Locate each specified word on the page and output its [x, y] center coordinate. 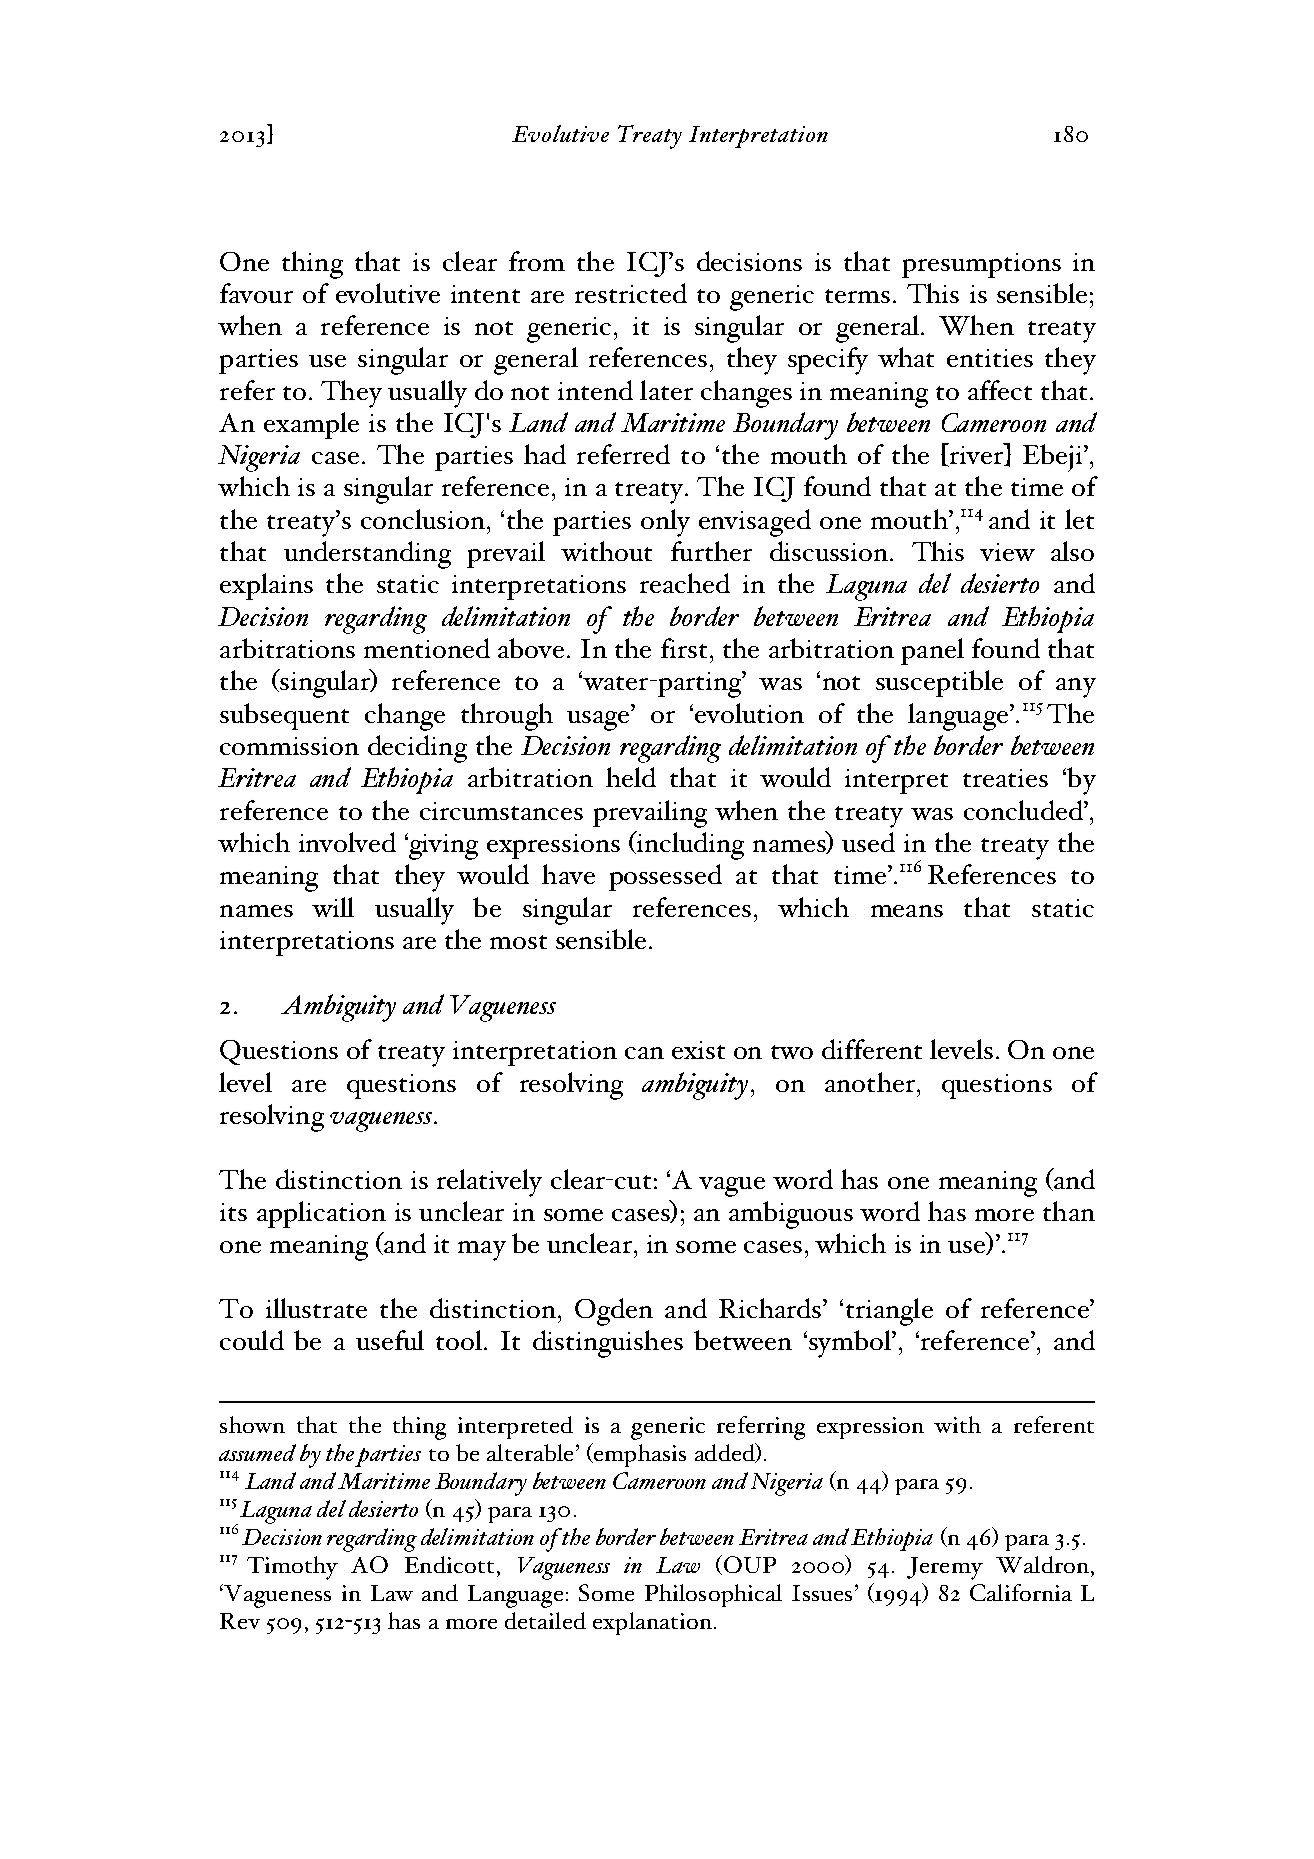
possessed [665, 877]
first [684, 648]
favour [256, 293]
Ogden [614, 1312]
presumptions [981, 265]
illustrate [316, 1308]
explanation [652, 1623]
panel [932, 651]
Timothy [292, 1568]
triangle [889, 1312]
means [907, 911]
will [333, 907]
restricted [631, 293]
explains [266, 586]
